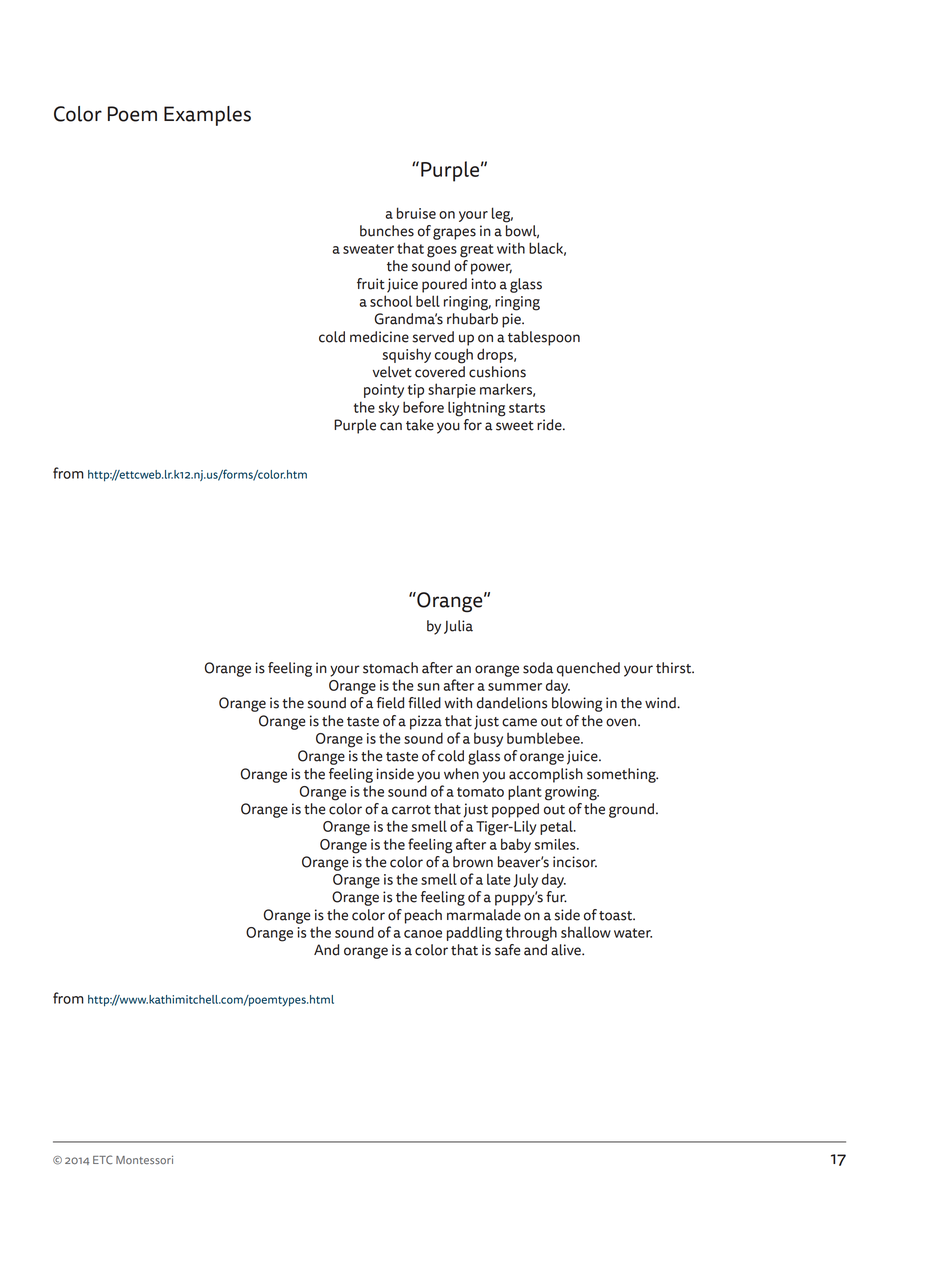 The width and height of the screenshot is (952, 1270). I want to click on field, so click(390, 703).
